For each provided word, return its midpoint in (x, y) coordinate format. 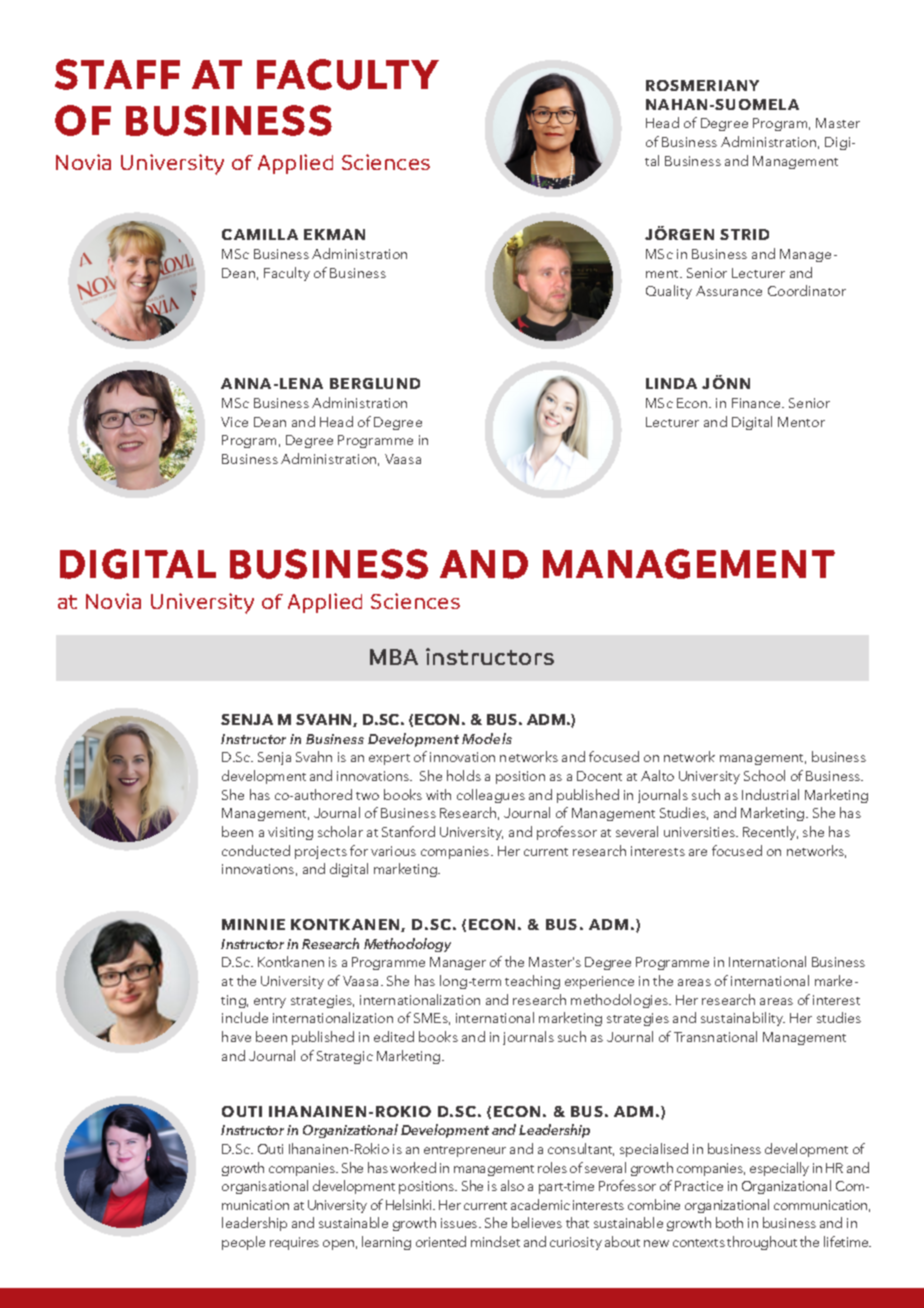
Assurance (729, 291)
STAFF (117, 74)
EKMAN (334, 234)
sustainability (743, 1019)
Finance (757, 403)
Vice (234, 422)
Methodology (407, 945)
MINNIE (253, 924)
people (243, 1243)
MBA (394, 657)
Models (487, 738)
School (764, 775)
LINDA (671, 383)
